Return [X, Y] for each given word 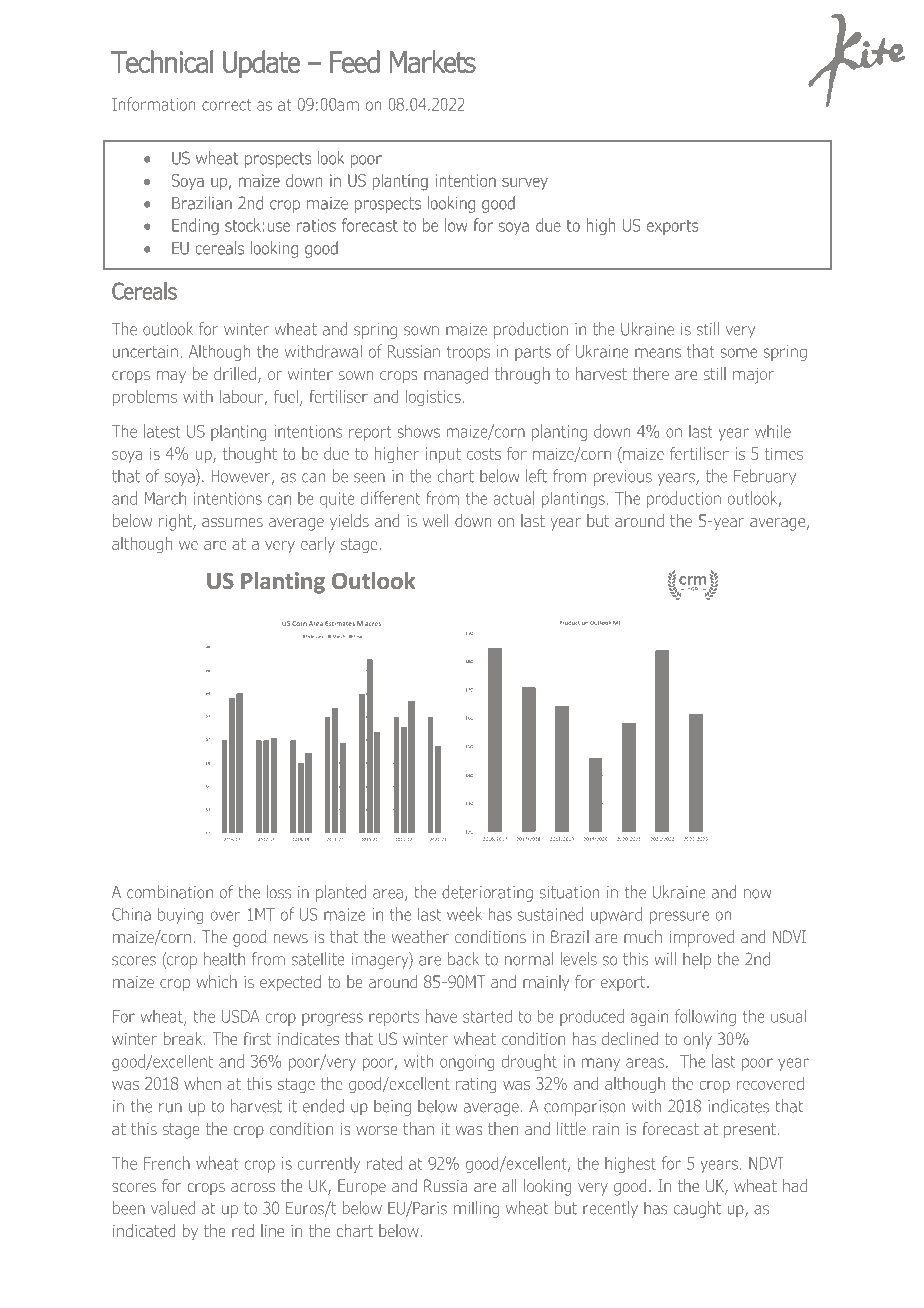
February [765, 477]
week [464, 914]
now [758, 894]
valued [173, 1208]
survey [525, 184]
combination [170, 892]
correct [226, 105]
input [443, 455]
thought [250, 455]
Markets [433, 61]
